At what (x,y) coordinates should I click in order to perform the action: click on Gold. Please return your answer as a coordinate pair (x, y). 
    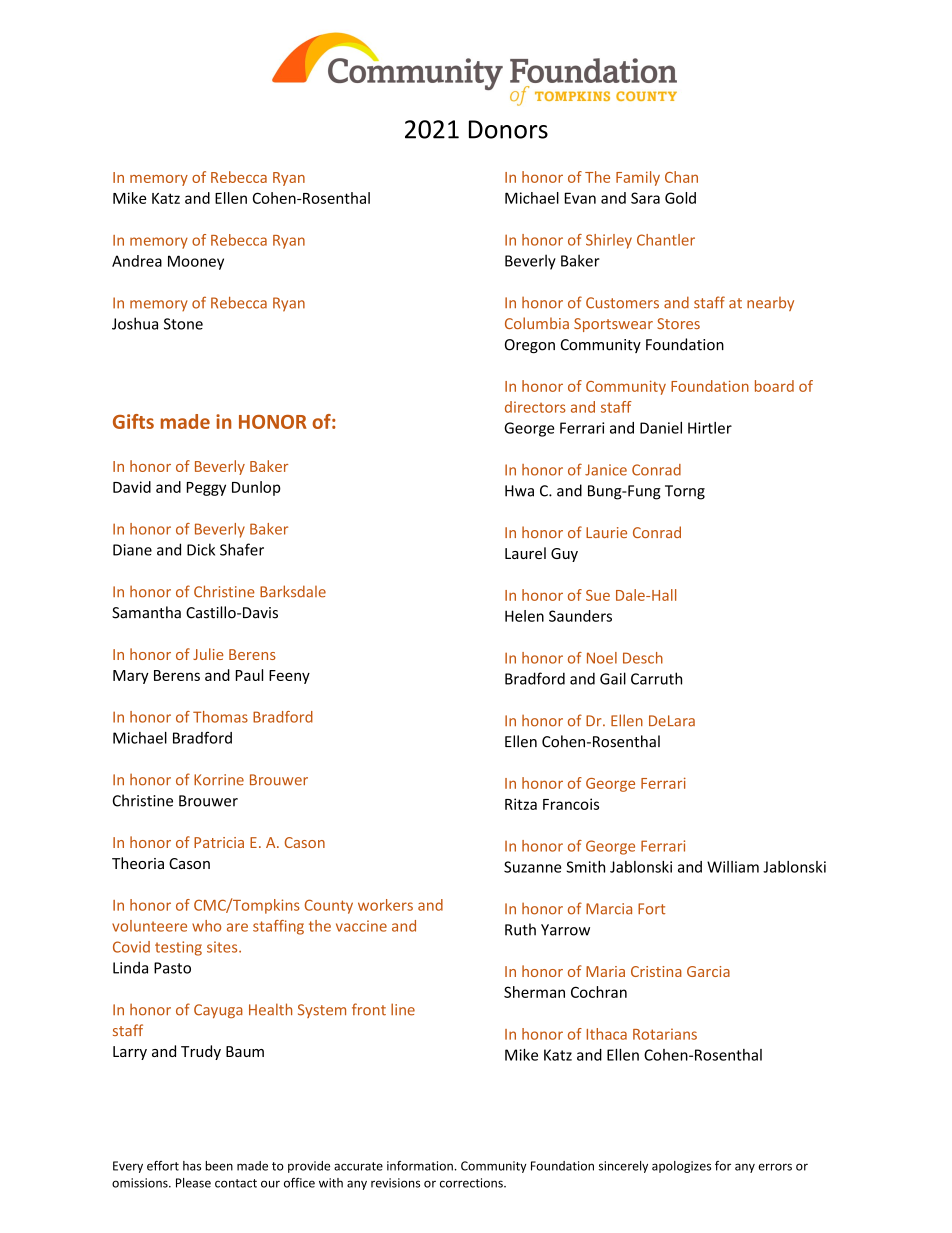
    Looking at the image, I should click on (680, 198).
